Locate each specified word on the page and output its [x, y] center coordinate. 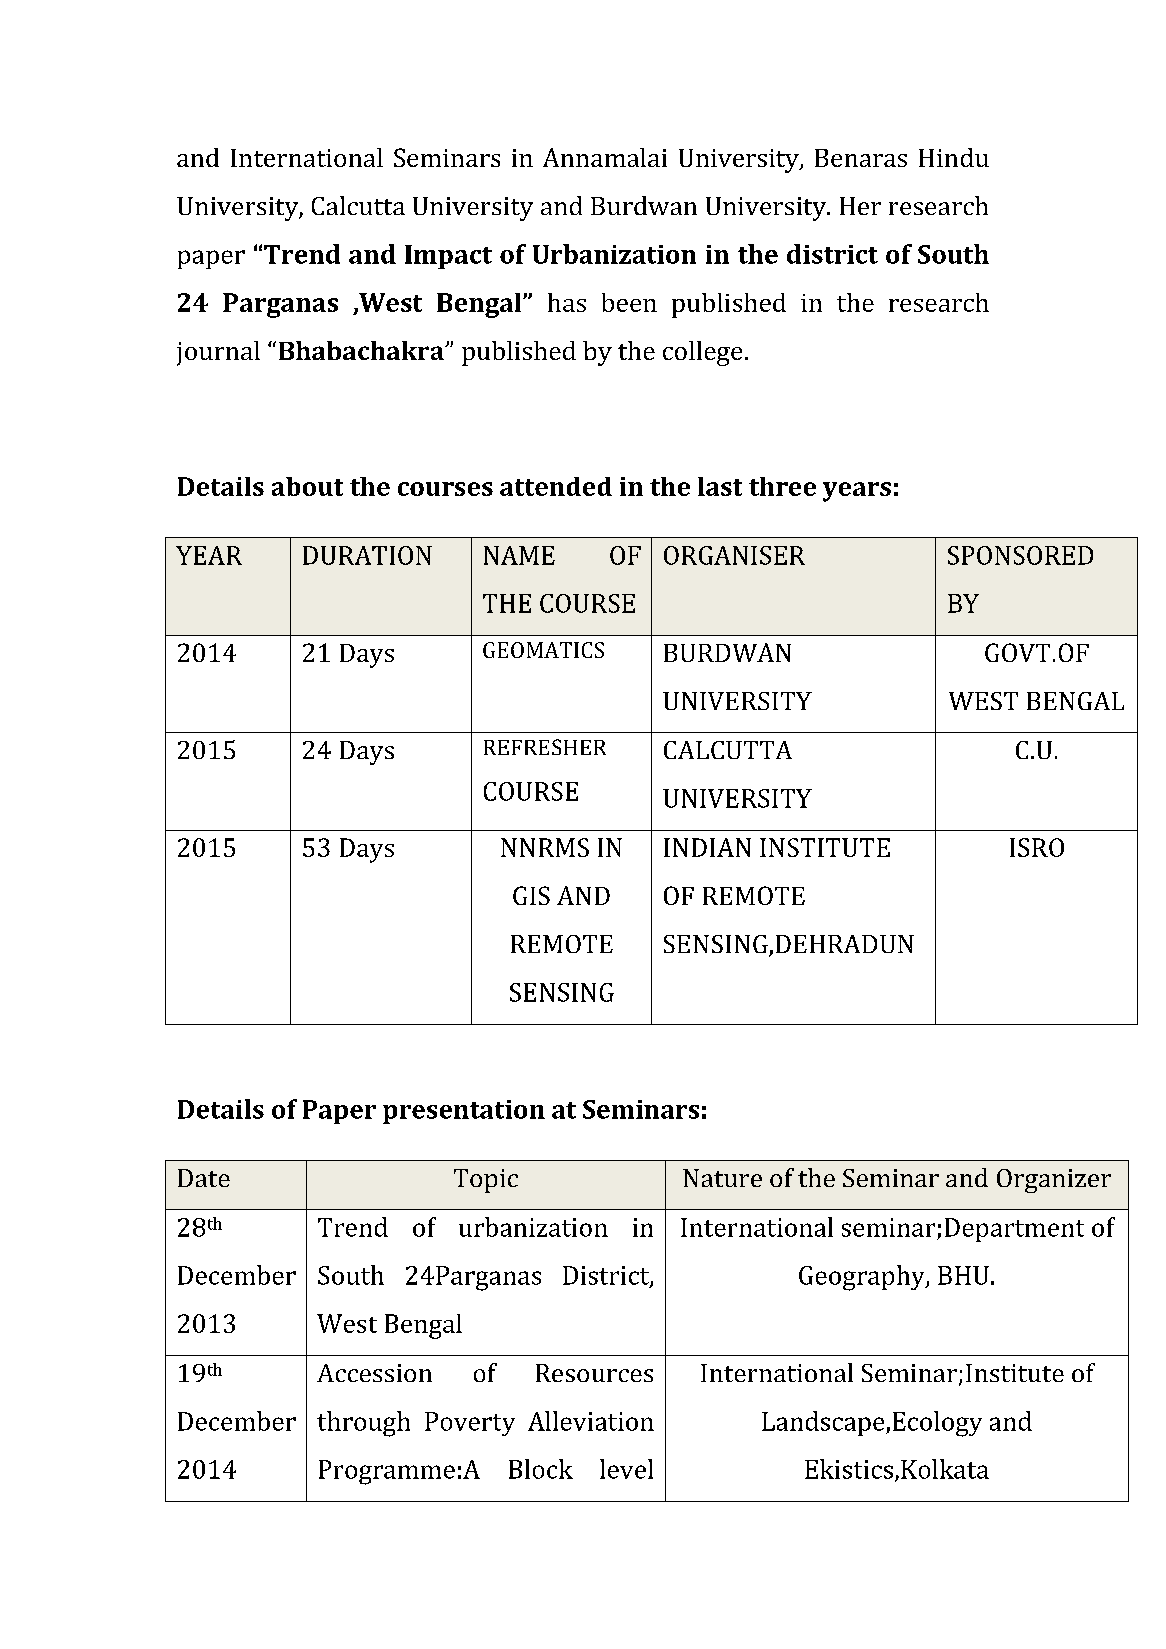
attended [556, 486]
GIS [531, 895]
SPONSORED [1020, 555]
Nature [722, 1178]
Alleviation [591, 1421]
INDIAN [707, 847]
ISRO [1037, 847]
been [629, 302]
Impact [448, 257]
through [363, 1424]
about [307, 486]
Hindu [954, 157]
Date [204, 1178]
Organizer [1054, 1181]
